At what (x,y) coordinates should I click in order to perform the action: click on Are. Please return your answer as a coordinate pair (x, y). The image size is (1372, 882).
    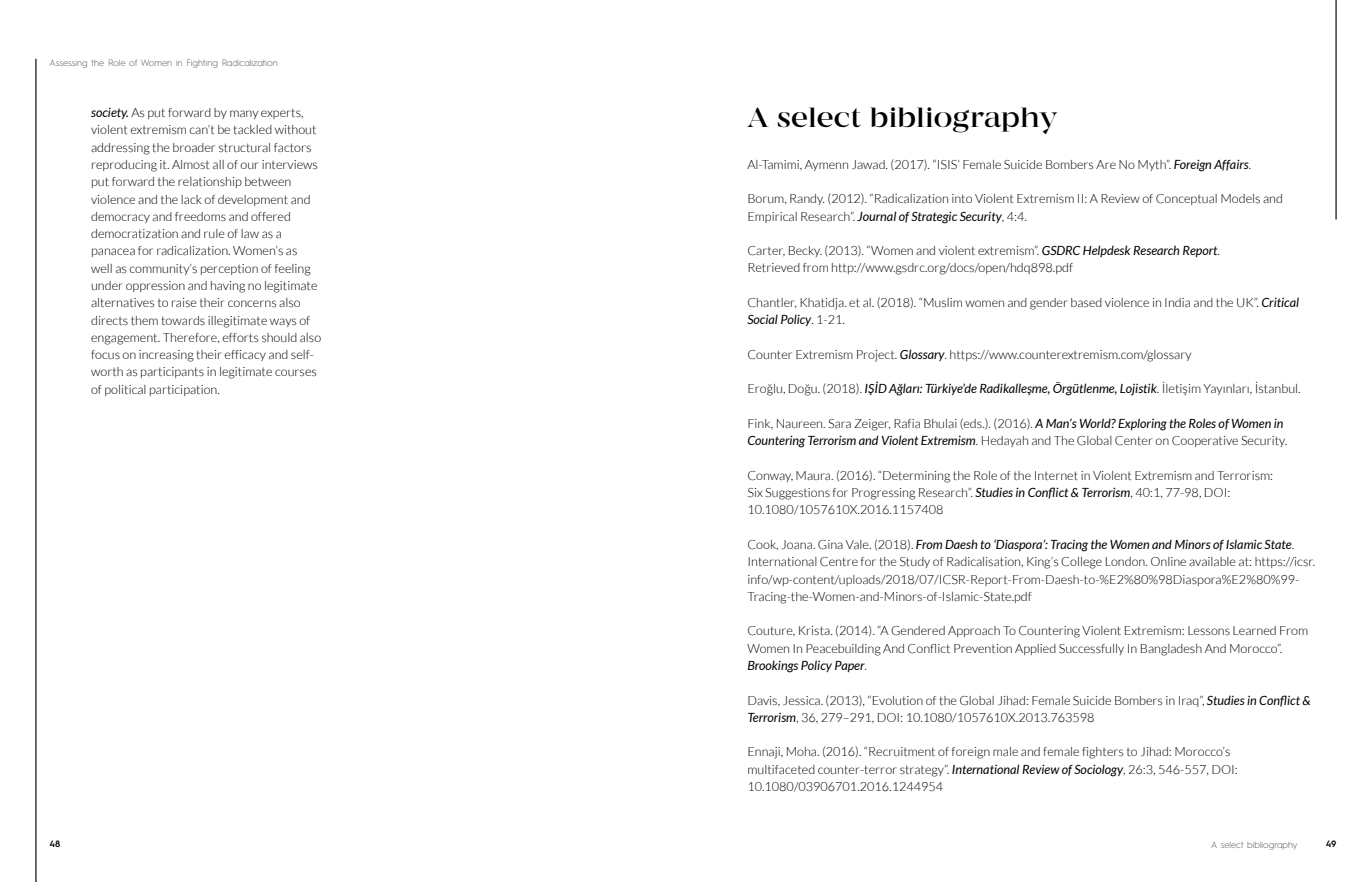
    Looking at the image, I should click on (1106, 164).
